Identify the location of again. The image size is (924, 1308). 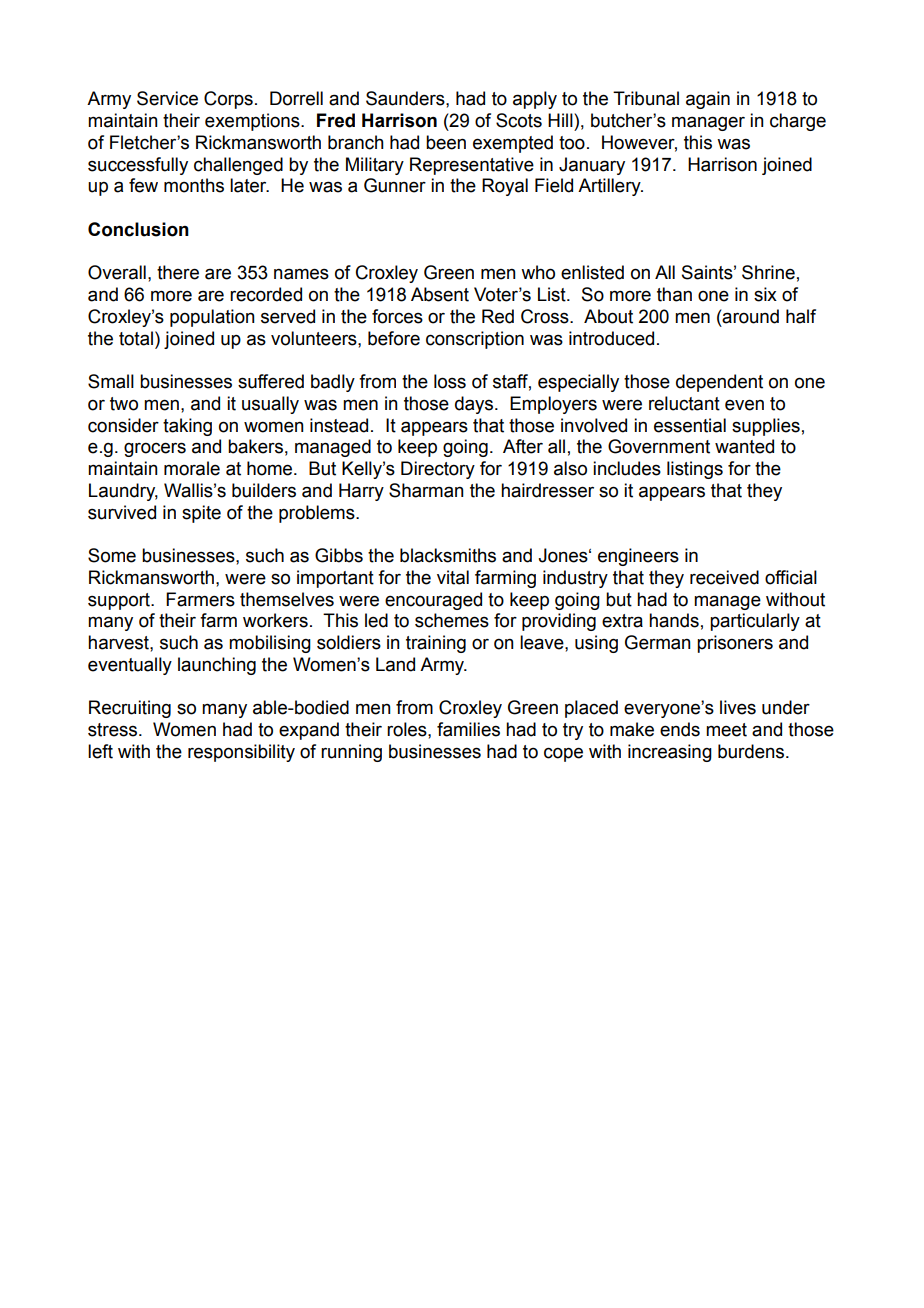
(708, 100).
